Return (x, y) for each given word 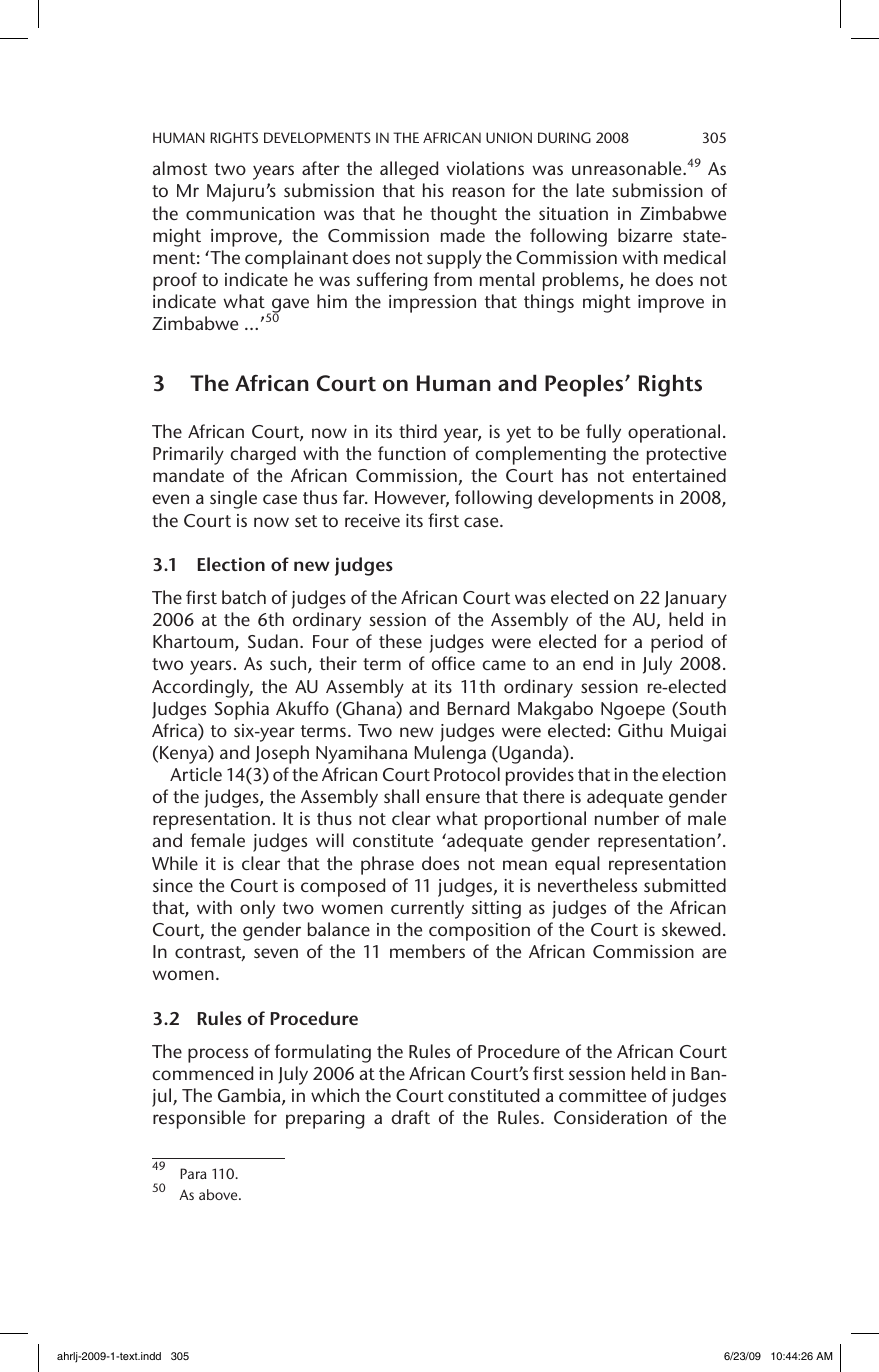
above (219, 1194)
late (590, 190)
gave (289, 307)
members (427, 951)
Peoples (585, 385)
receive (372, 520)
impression (432, 304)
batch (244, 597)
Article (196, 774)
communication (250, 213)
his (433, 190)
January (696, 600)
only (257, 909)
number (627, 818)
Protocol (467, 774)
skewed (691, 929)
